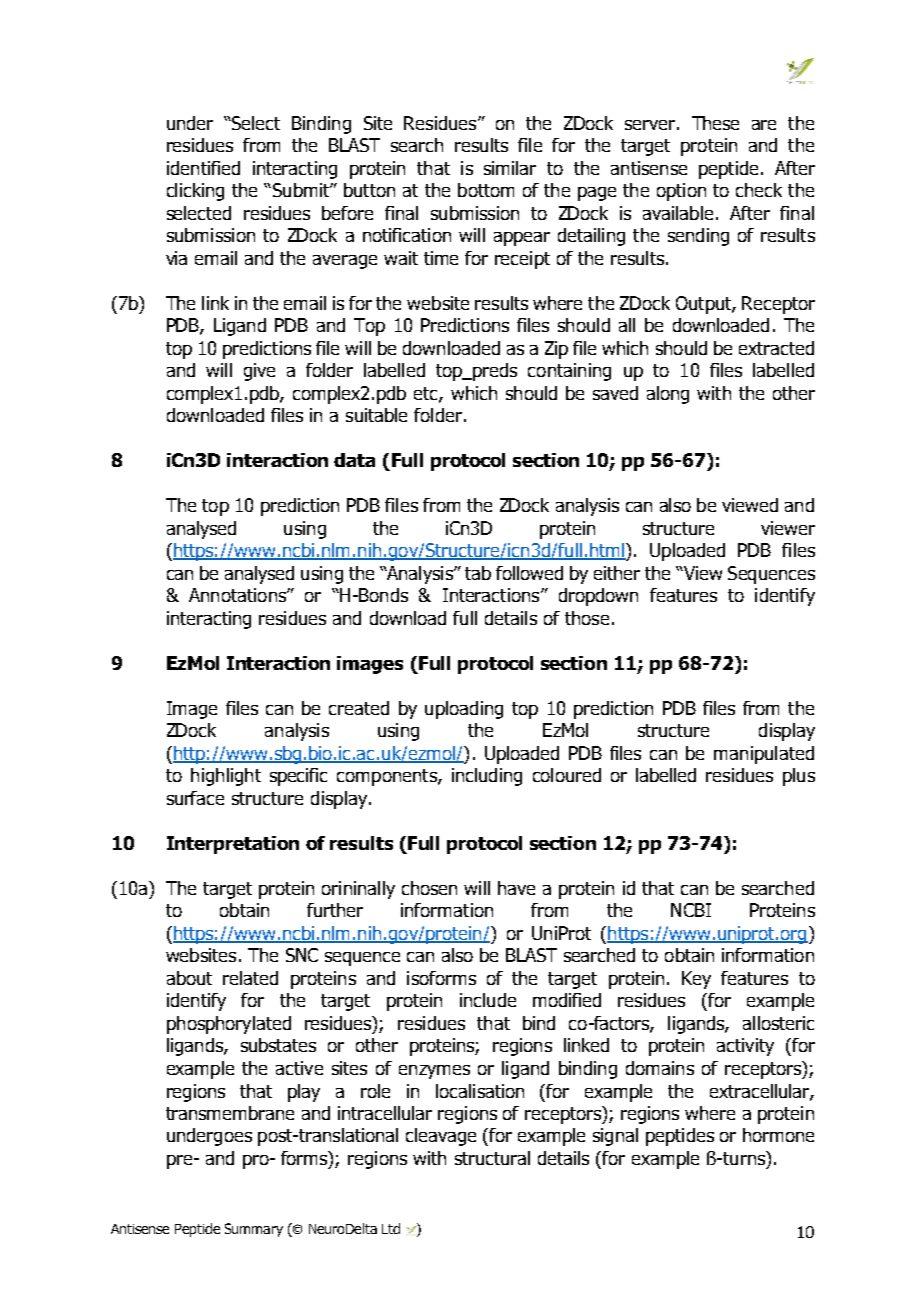  Describe the element at coordinates (254, 1230) in the image. I see `Summary` at that location.
